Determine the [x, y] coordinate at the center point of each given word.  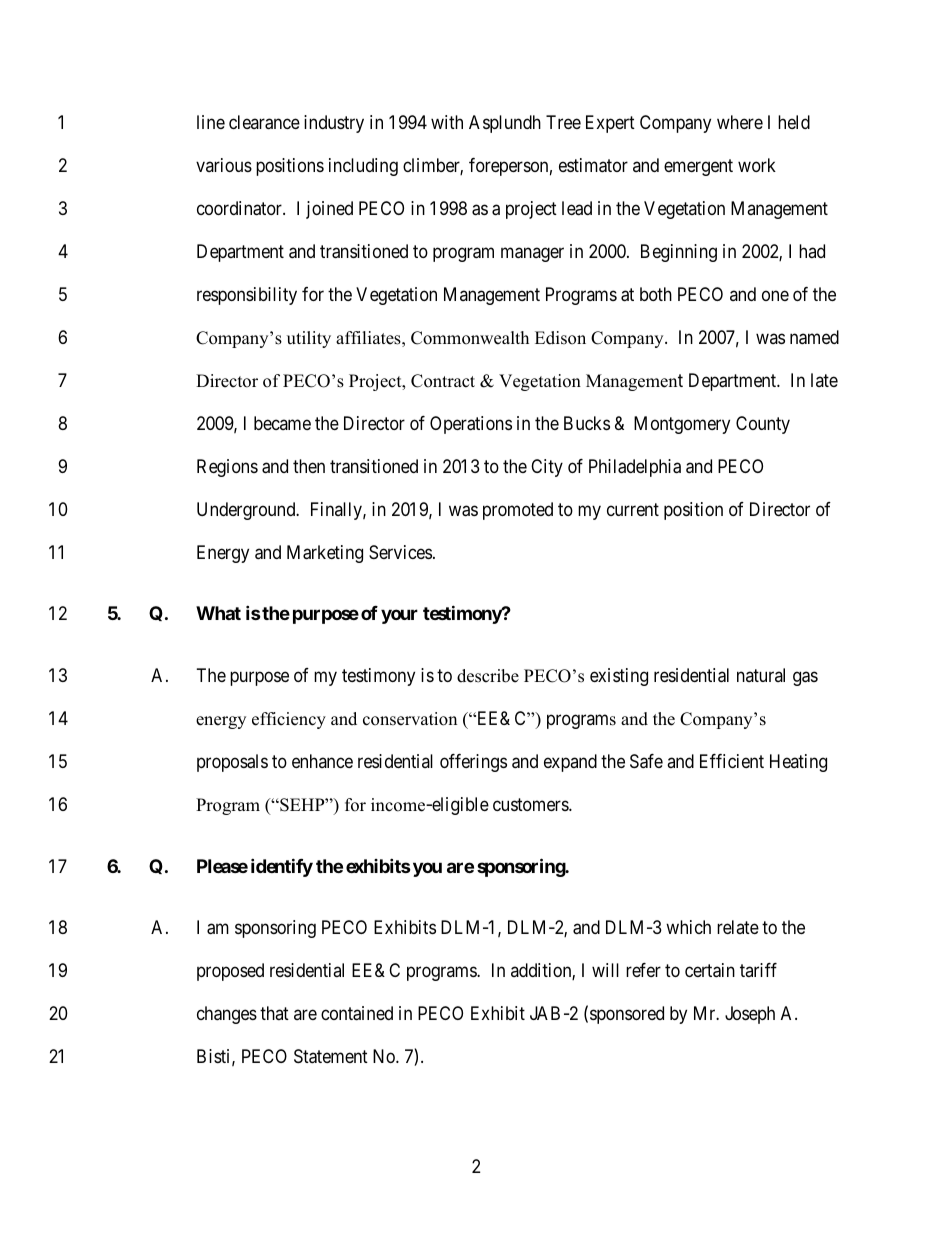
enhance [322, 761]
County [763, 425]
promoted [518, 511]
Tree [563, 122]
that [274, 1013]
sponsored [627, 1015]
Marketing [325, 554]
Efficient [732, 761]
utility [309, 339]
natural [761, 675]
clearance [264, 122]
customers [531, 804]
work [757, 165]
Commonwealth [470, 338]
